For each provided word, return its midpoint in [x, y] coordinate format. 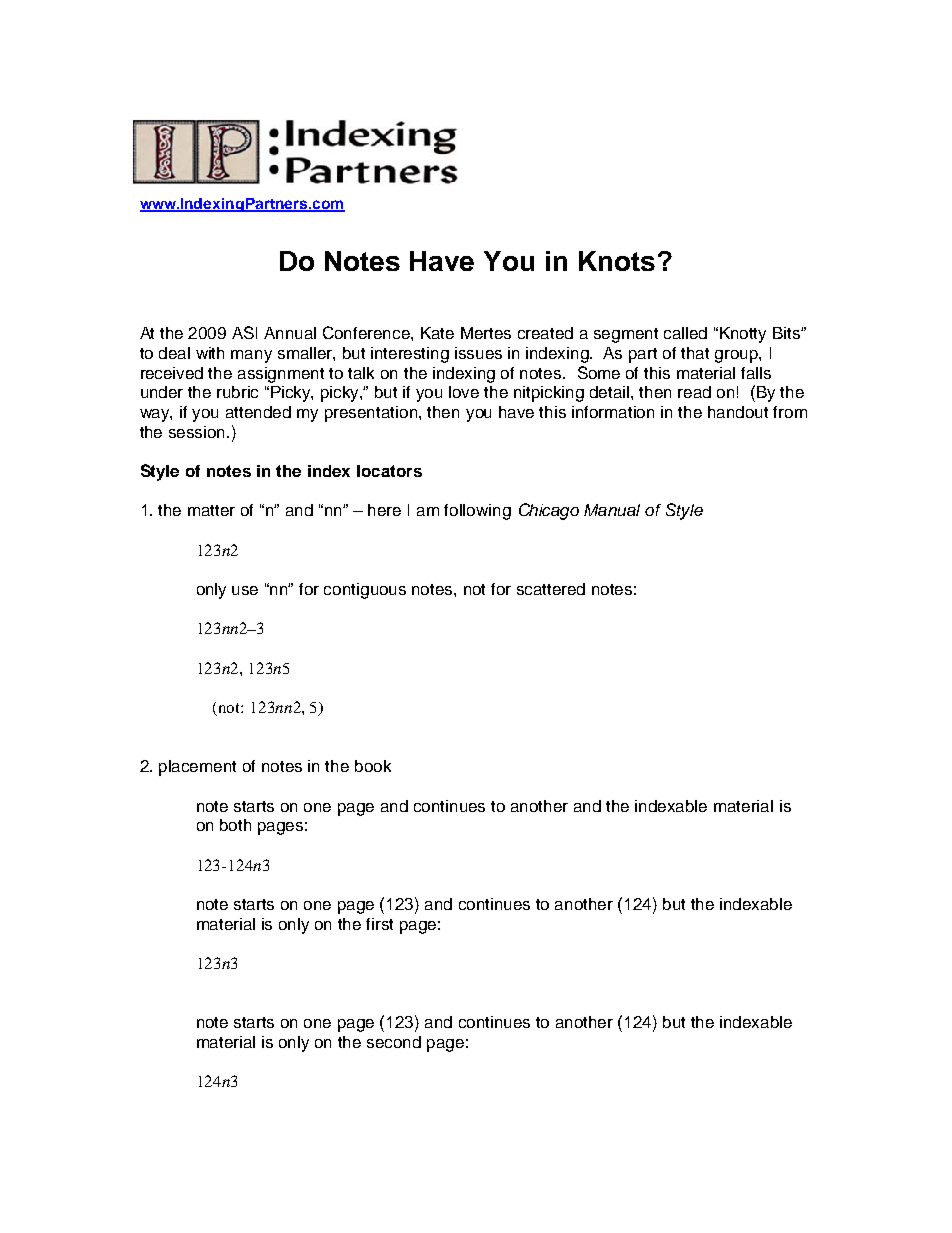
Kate [437, 333]
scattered [551, 589]
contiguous [365, 591]
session [198, 432]
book [373, 766]
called [685, 333]
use [245, 590]
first [379, 924]
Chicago [549, 511]
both [235, 825]
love [464, 392]
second [394, 1042]
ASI [244, 332]
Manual [612, 510]
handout [738, 412]
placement [197, 768]
